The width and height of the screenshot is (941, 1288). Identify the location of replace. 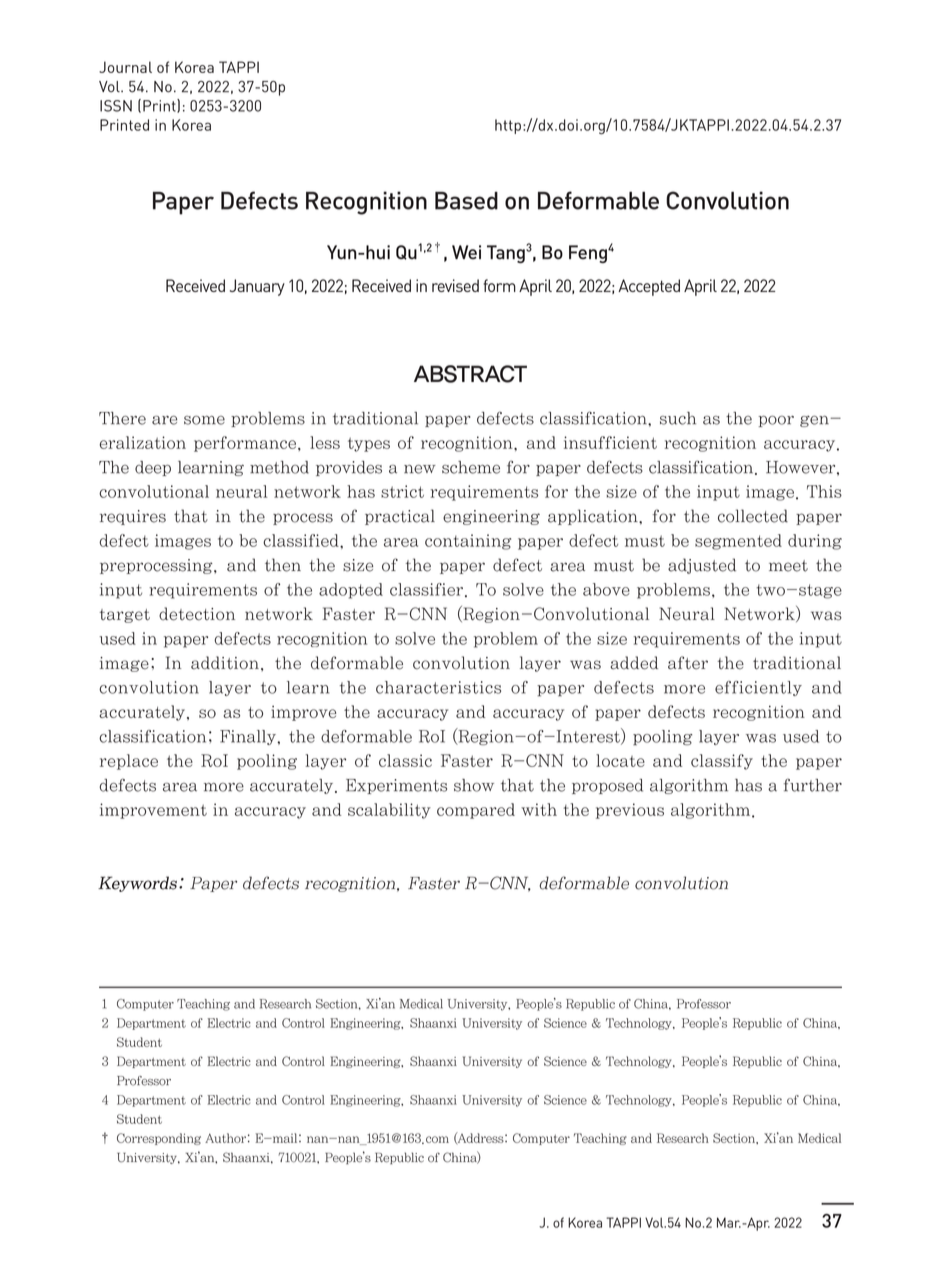
(129, 762).
